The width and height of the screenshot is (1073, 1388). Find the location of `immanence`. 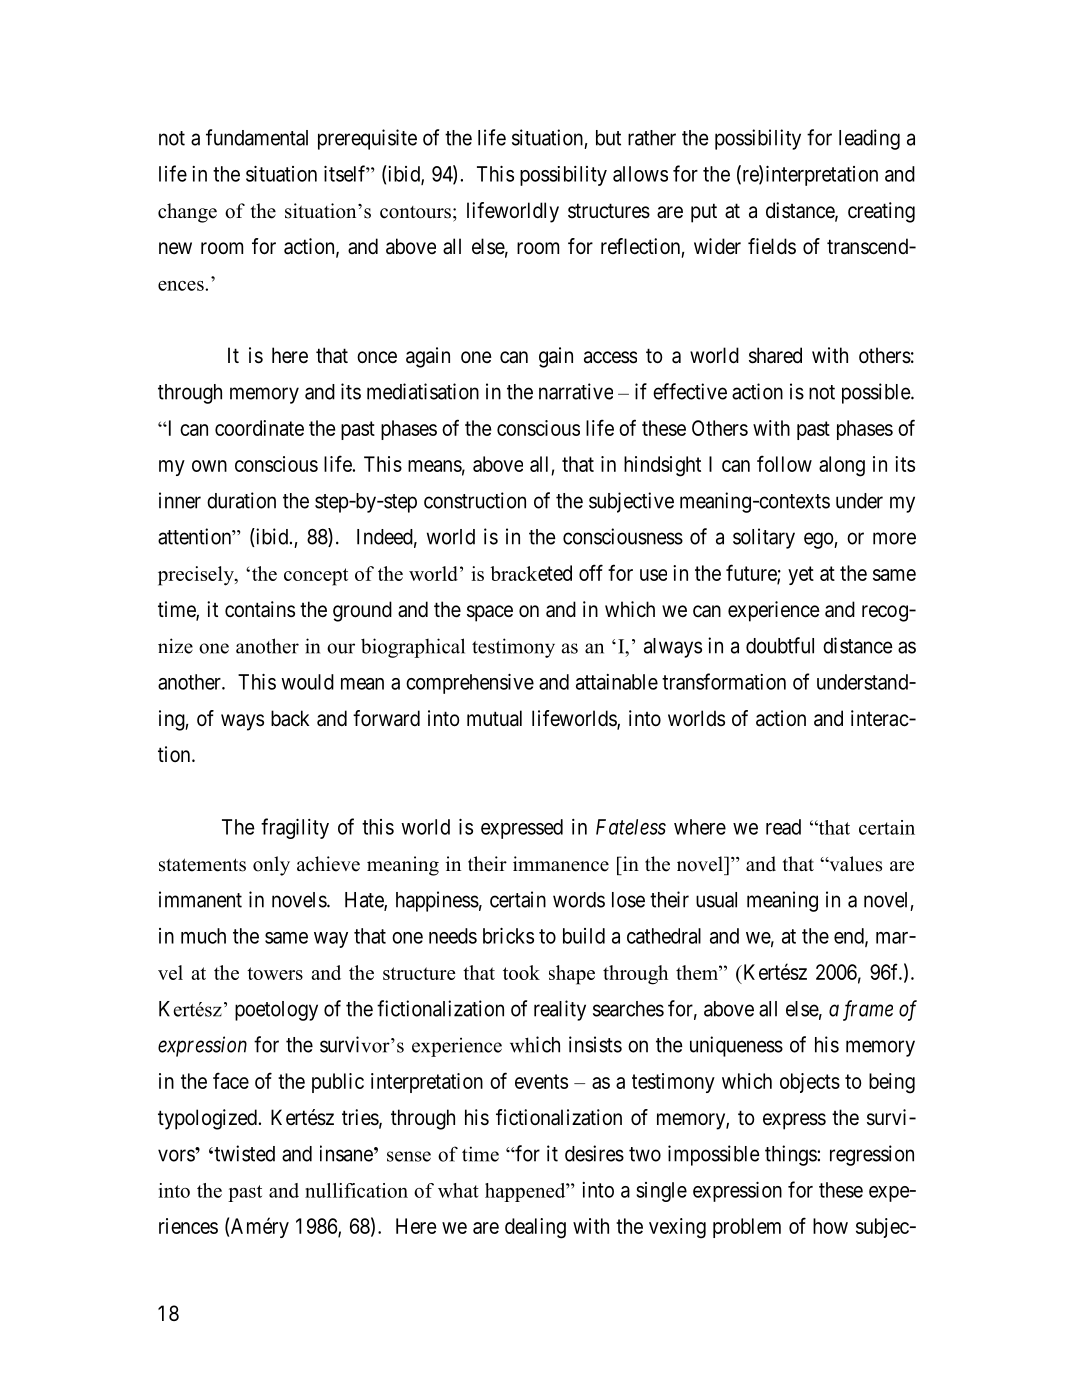

immanence is located at coordinates (561, 864).
